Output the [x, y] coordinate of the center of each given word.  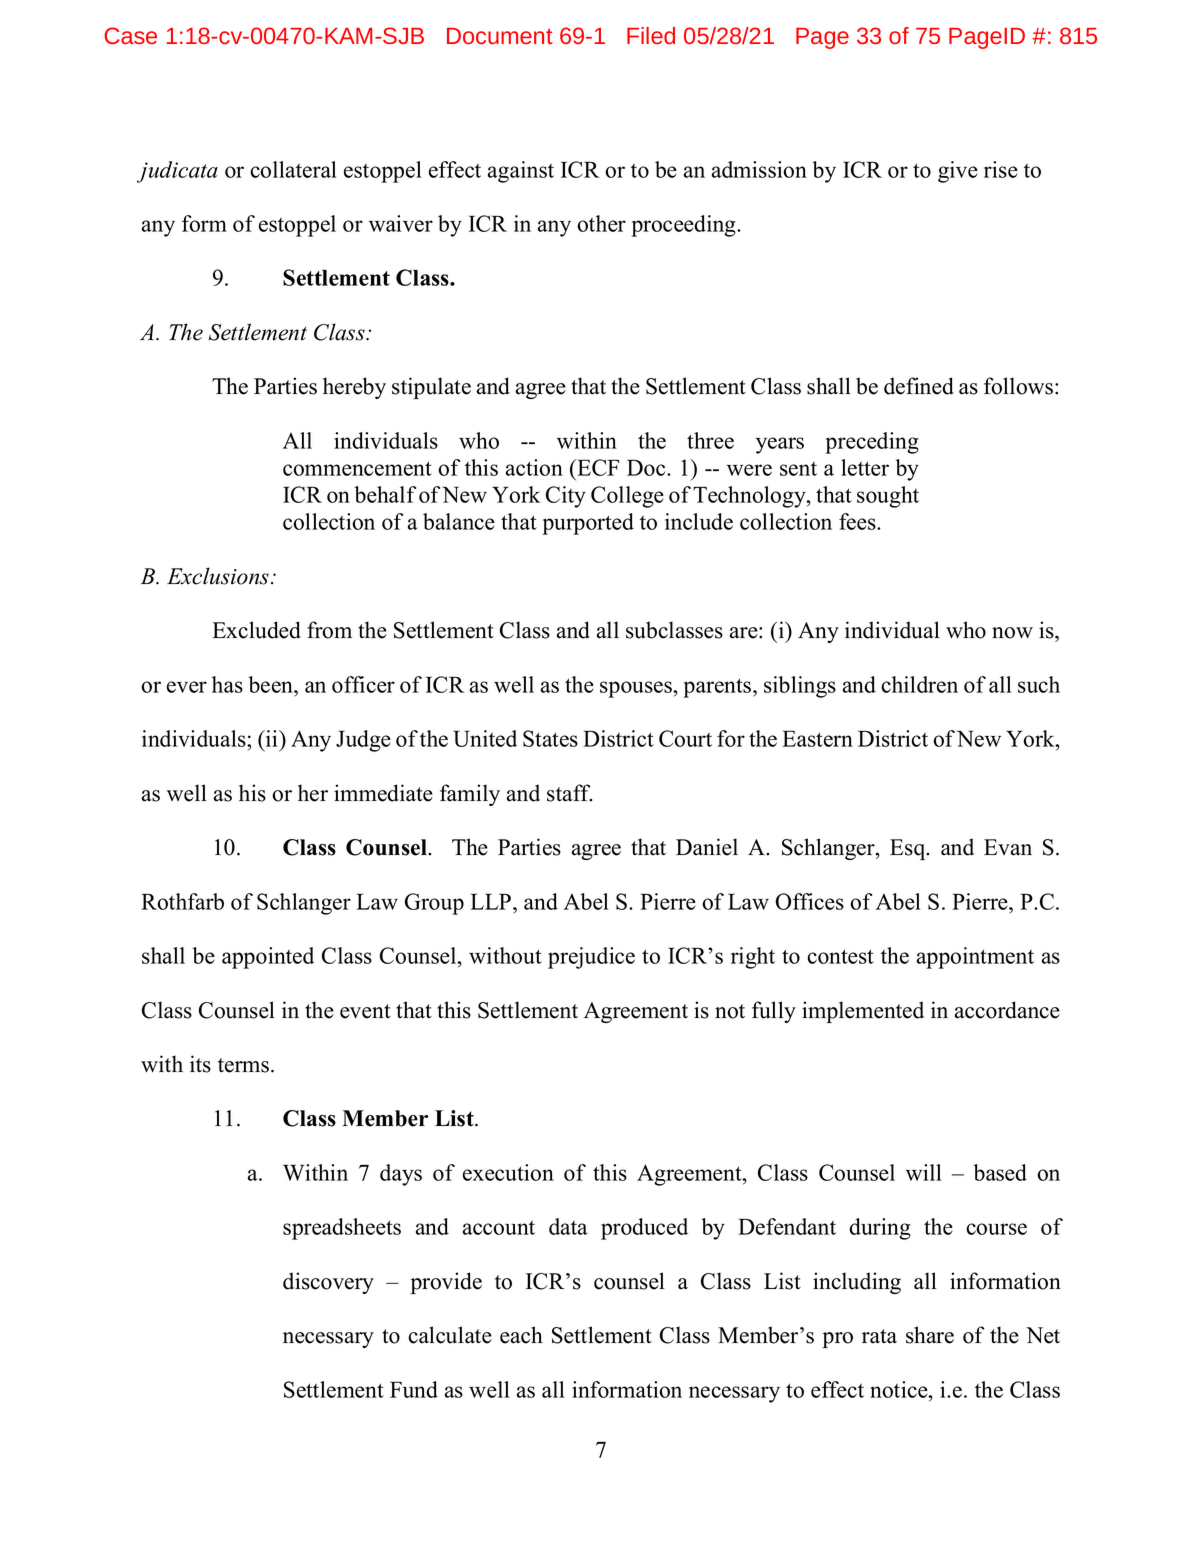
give [958, 172]
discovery [328, 1283]
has [227, 684]
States [550, 738]
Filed [651, 35]
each [521, 1335]
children [919, 684]
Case [130, 35]
